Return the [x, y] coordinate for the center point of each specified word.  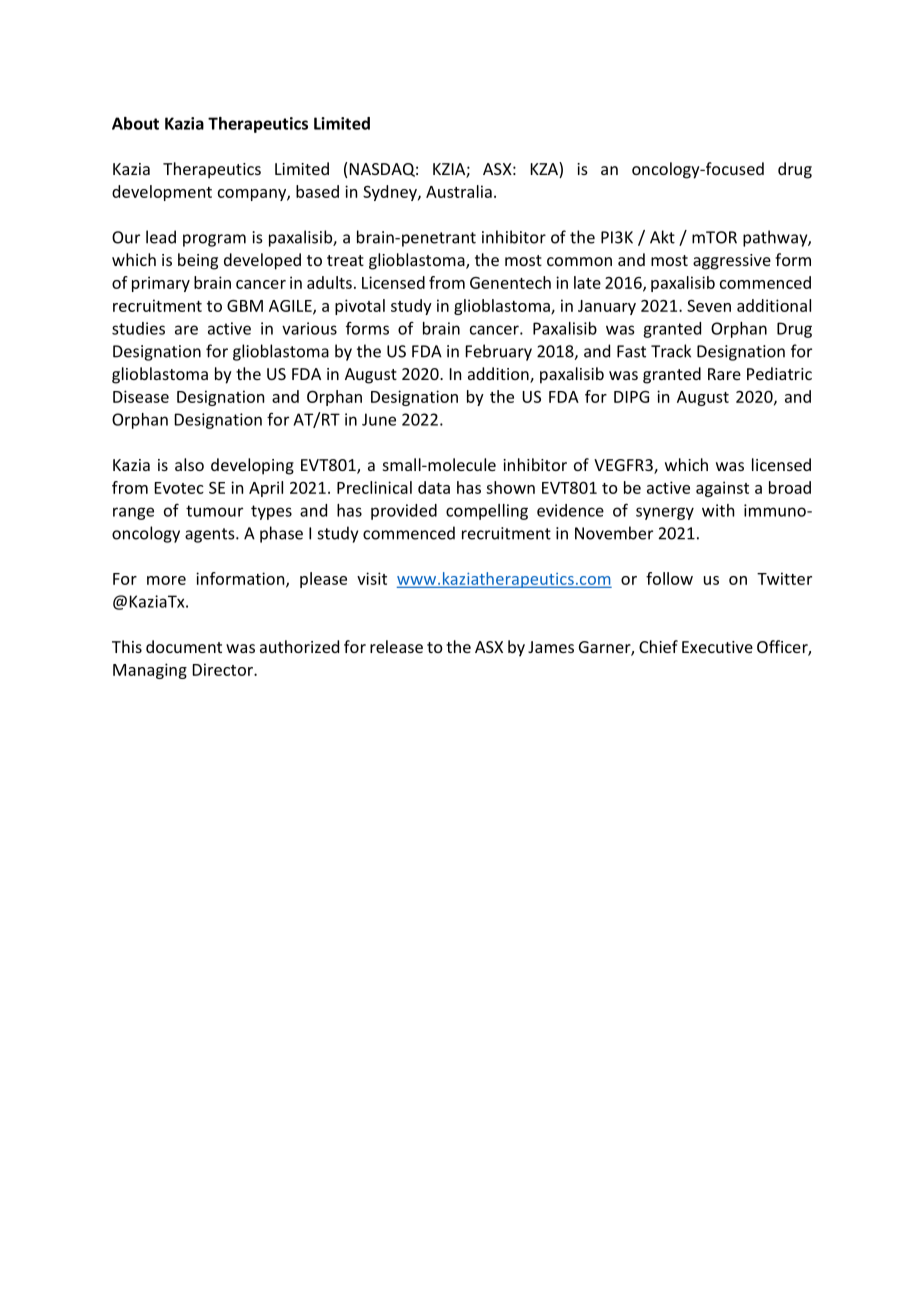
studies [138, 328]
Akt [662, 237]
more [166, 580]
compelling [487, 512]
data [434, 487]
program [214, 240]
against [722, 489]
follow [669, 578]
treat [345, 260]
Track [671, 351]
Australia [459, 191]
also [189, 464]
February [499, 352]
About [135, 123]
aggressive [732, 262]
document [184, 646]
